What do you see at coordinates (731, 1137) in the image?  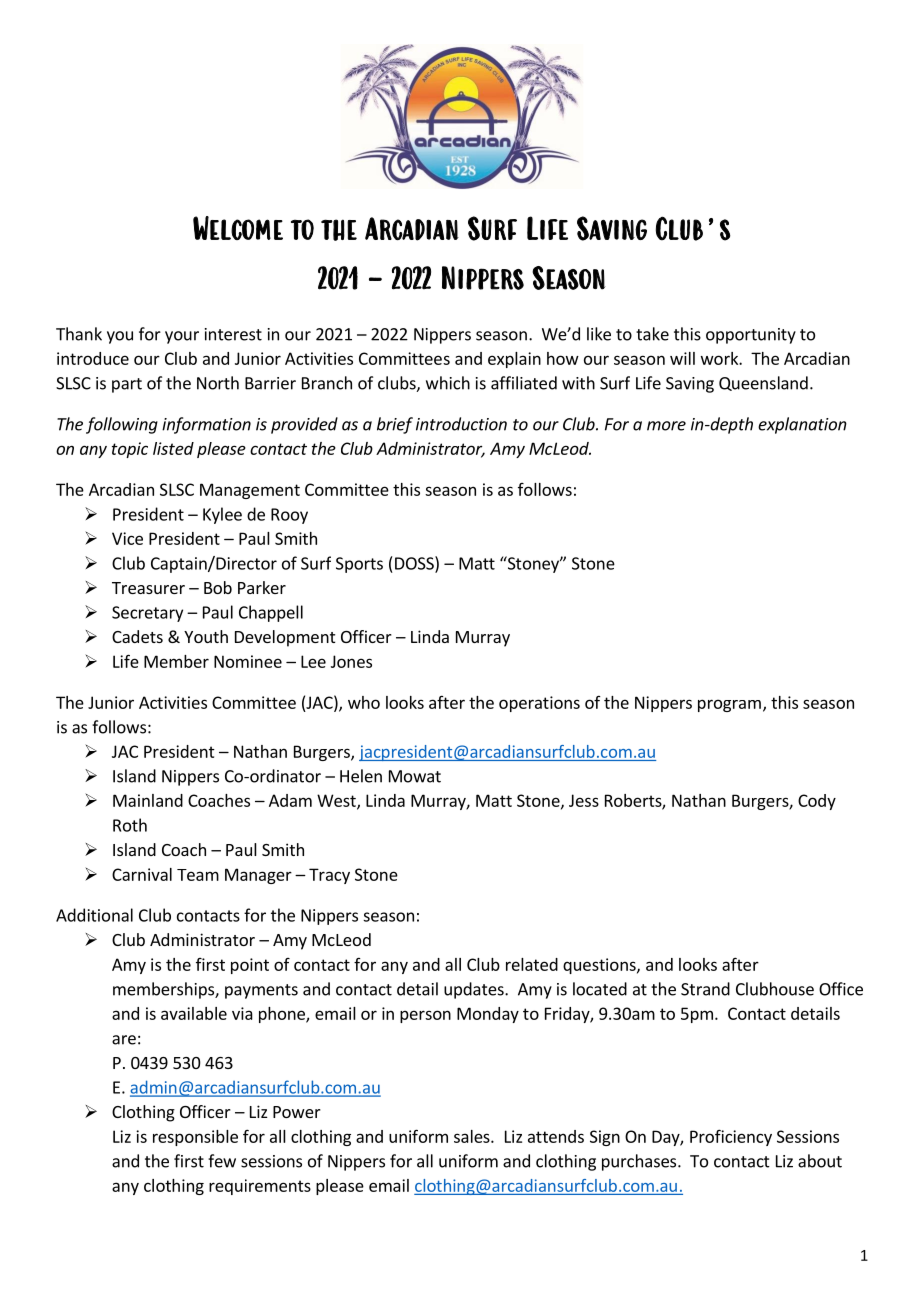 I see `Proficiency` at bounding box center [731, 1137].
